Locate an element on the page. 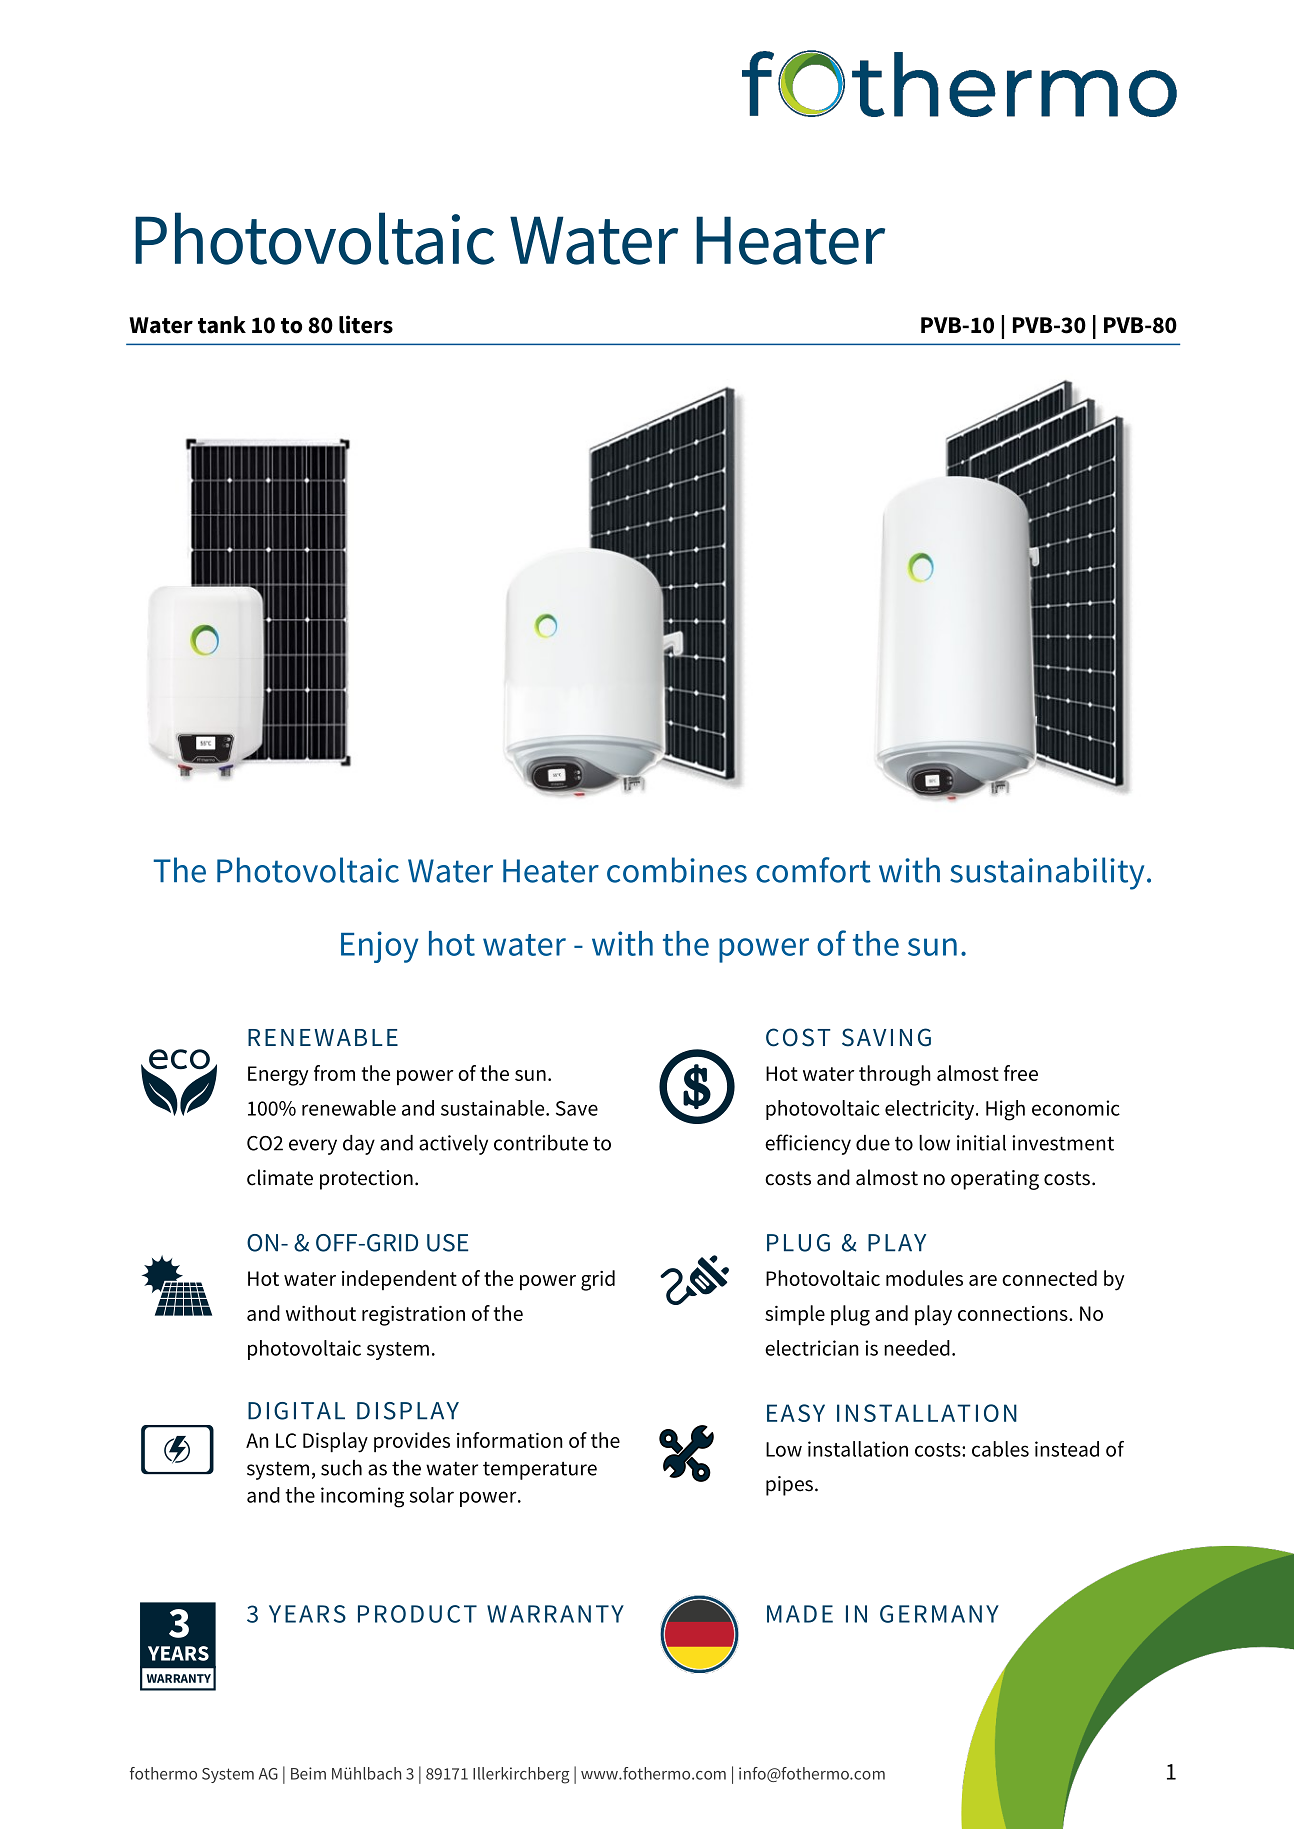  Enjoy is located at coordinates (379, 947).
